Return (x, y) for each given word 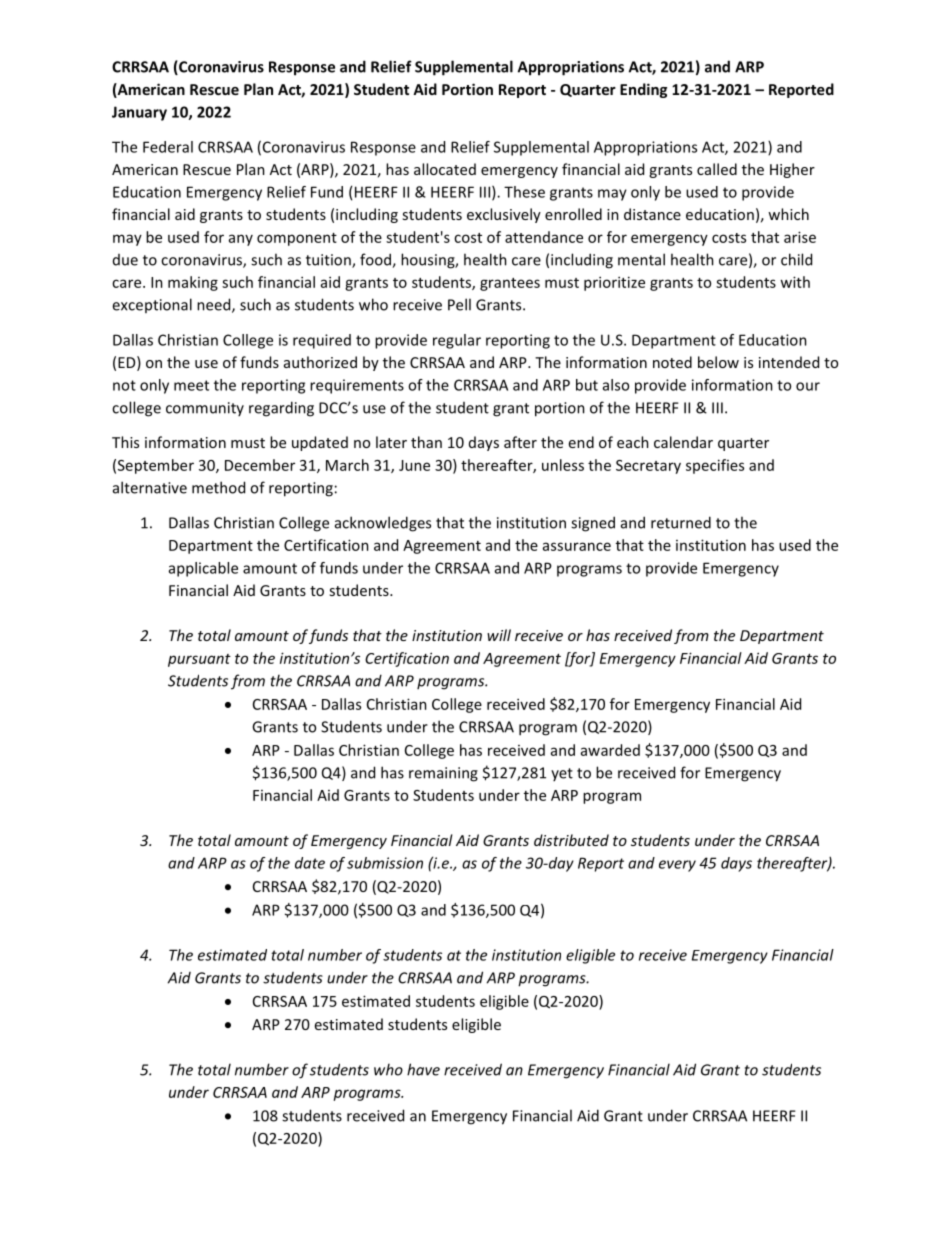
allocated (445, 169)
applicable (203, 569)
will (499, 635)
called (717, 169)
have (423, 1069)
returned (681, 522)
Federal (168, 147)
